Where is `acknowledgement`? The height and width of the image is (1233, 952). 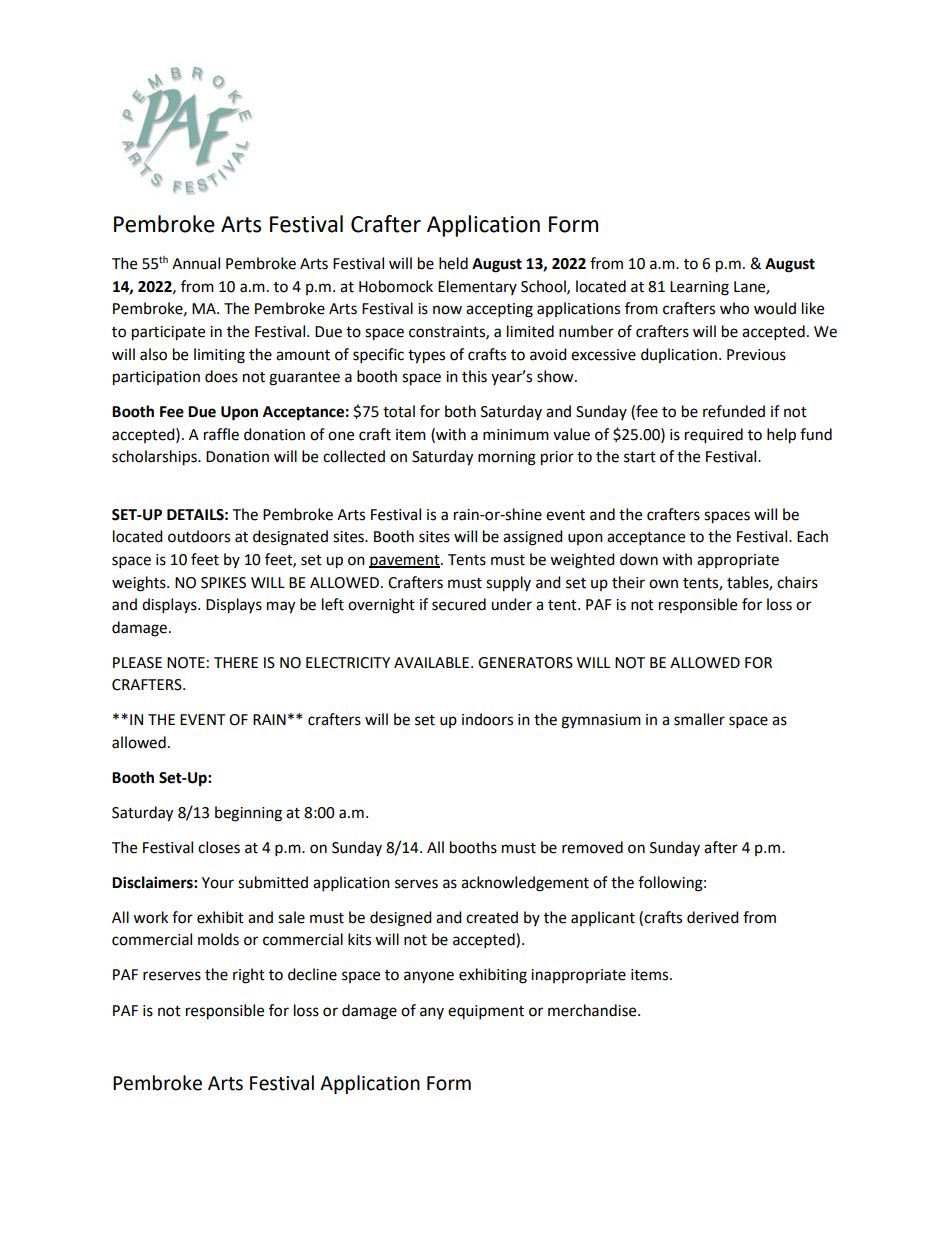
acknowledgement is located at coordinates (525, 884).
